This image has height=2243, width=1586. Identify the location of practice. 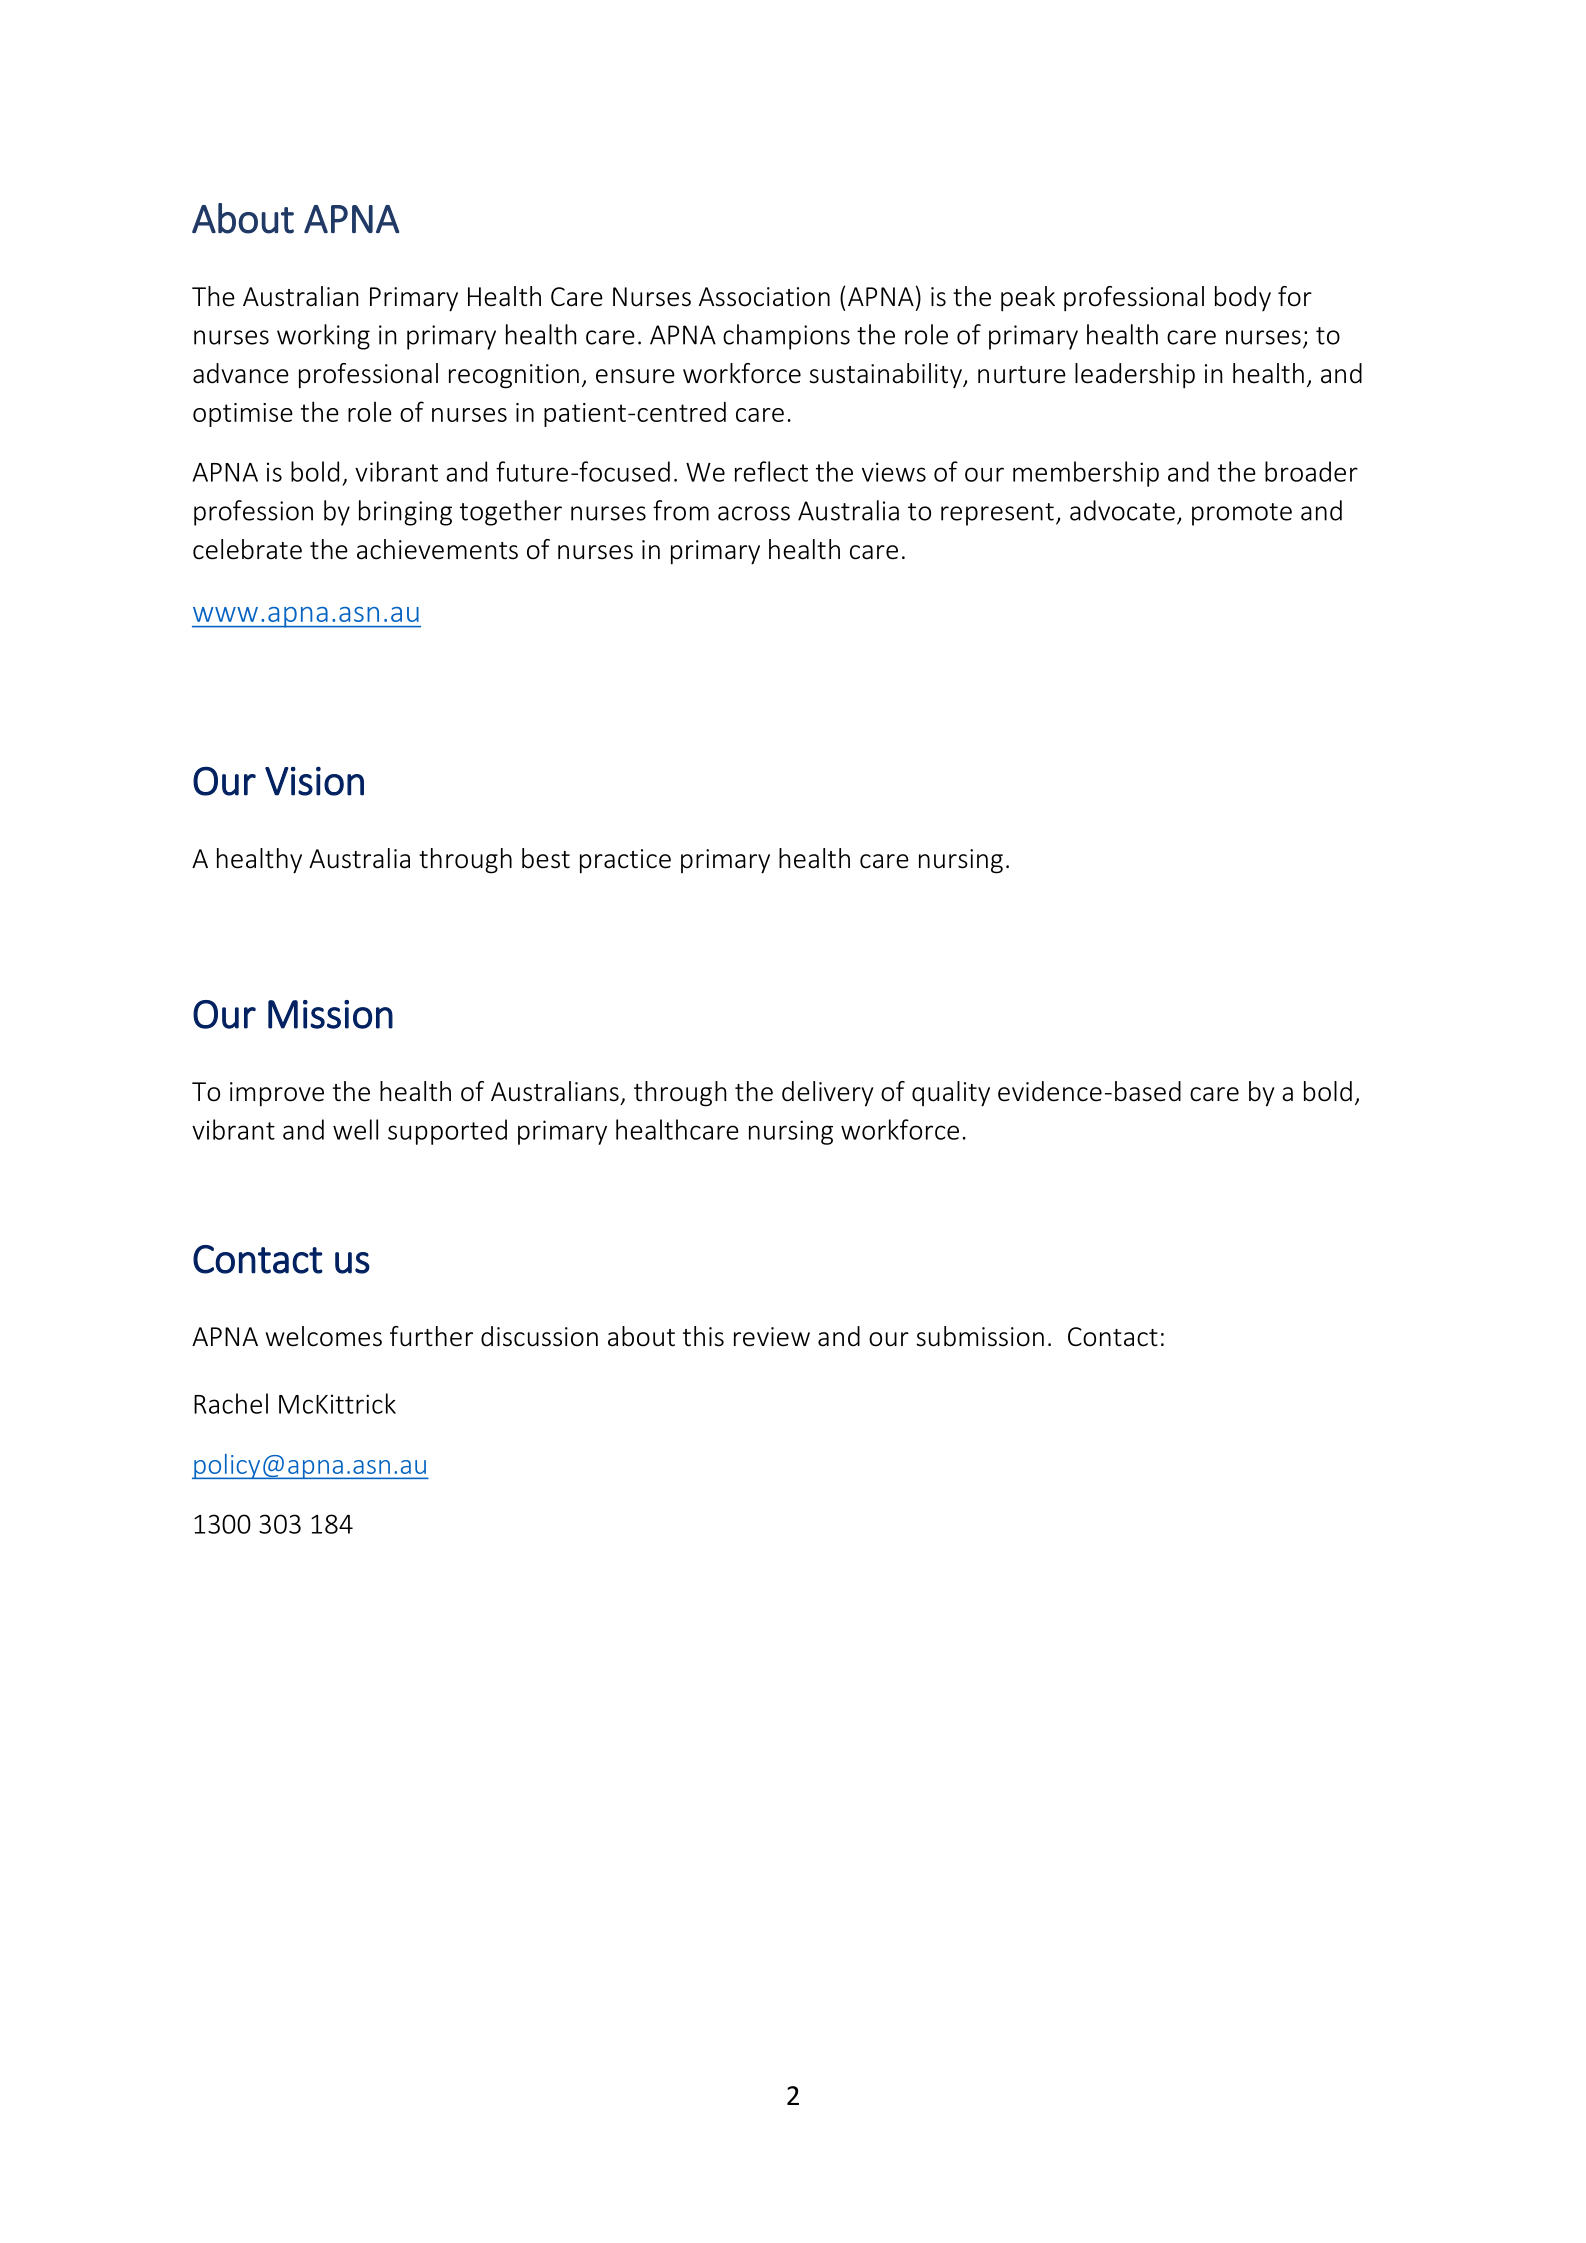
(625, 861).
